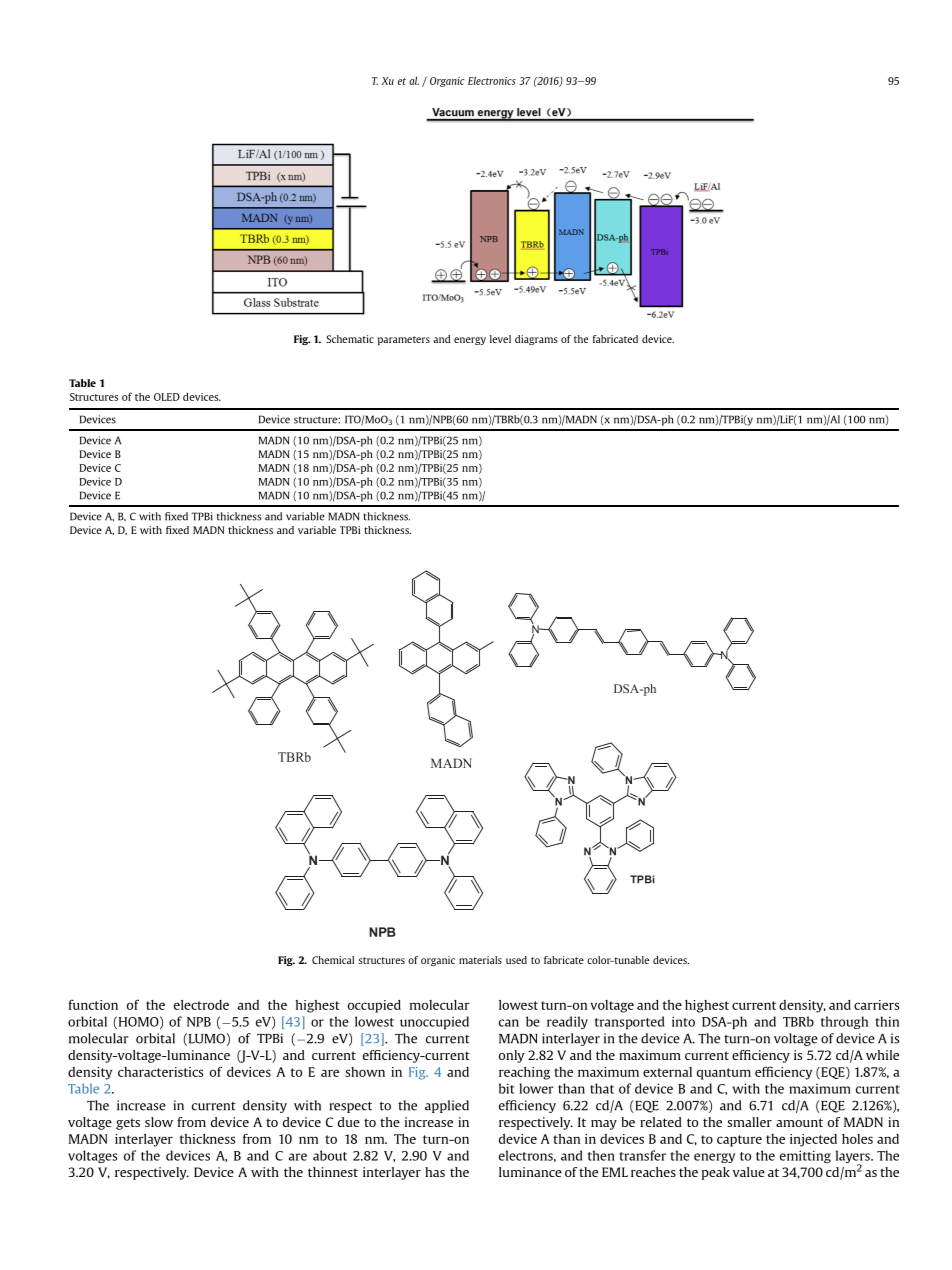  Describe the element at coordinates (404, 340) in the screenshot. I see `parameters` at that location.
